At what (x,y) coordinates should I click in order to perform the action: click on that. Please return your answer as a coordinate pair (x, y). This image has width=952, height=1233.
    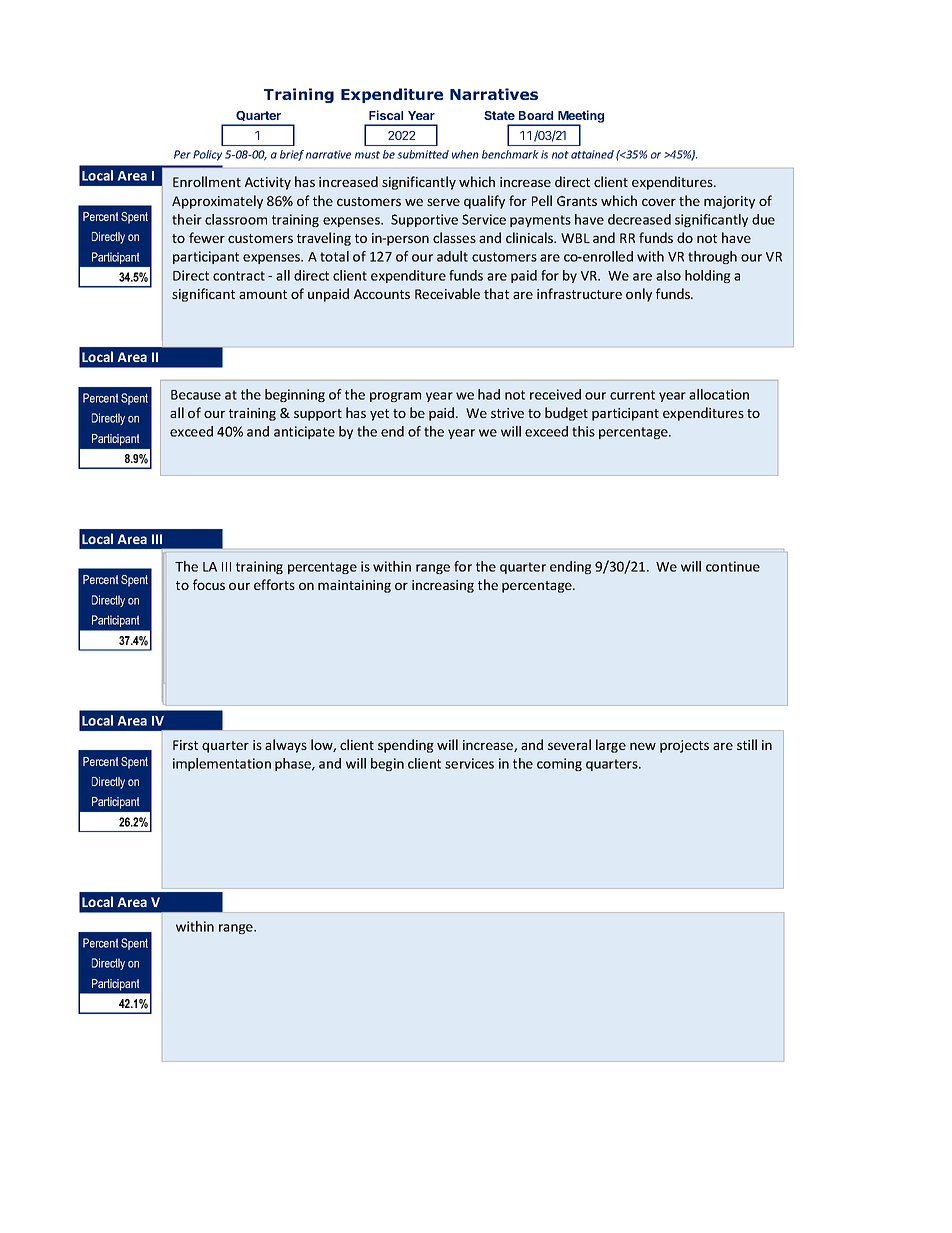
    Looking at the image, I should click on (496, 293).
